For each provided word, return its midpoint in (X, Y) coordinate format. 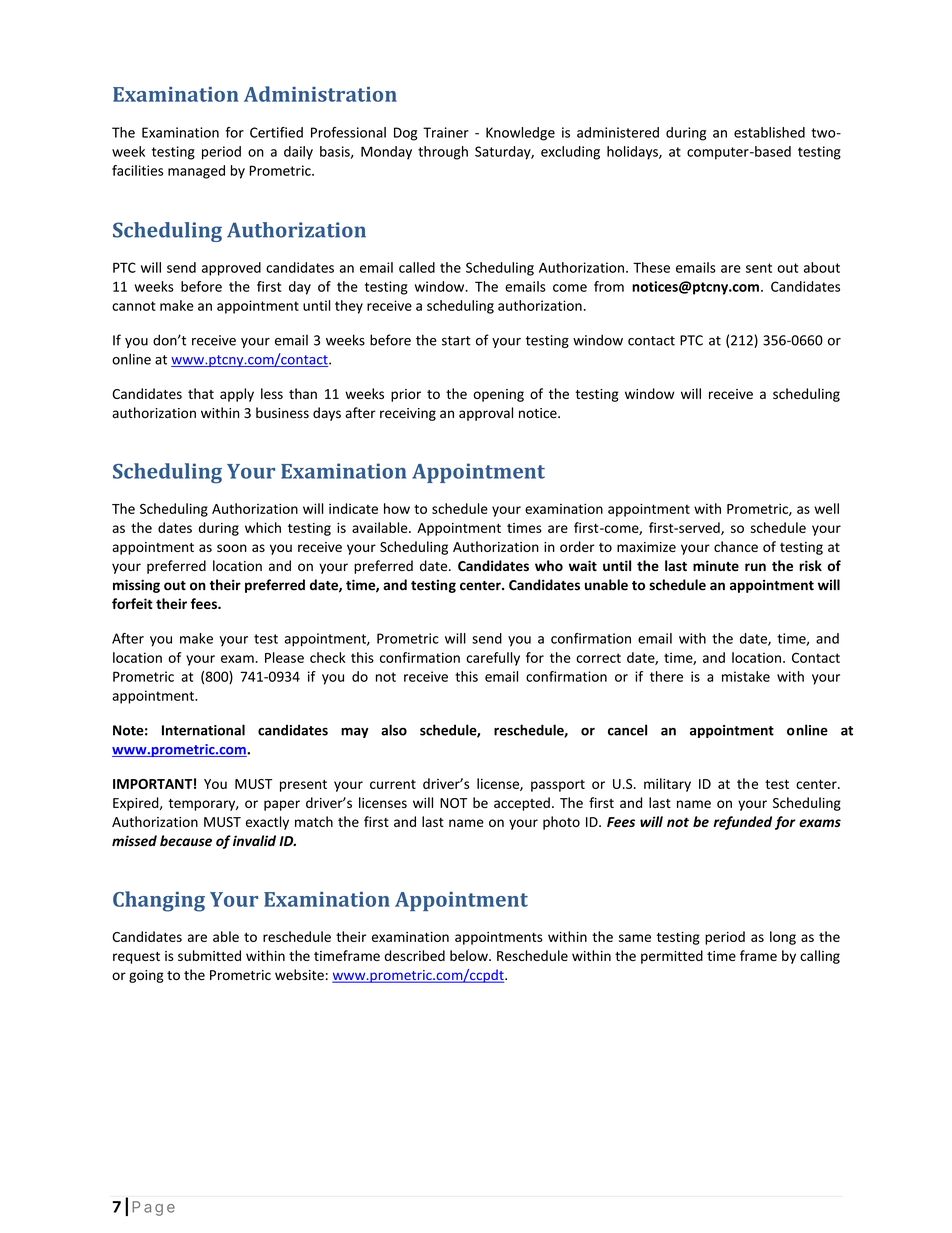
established (769, 132)
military (667, 785)
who (549, 565)
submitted (209, 955)
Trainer (446, 132)
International (203, 730)
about (822, 267)
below (470, 955)
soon (232, 548)
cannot (134, 306)
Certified (276, 132)
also (394, 730)
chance (736, 546)
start (456, 341)
